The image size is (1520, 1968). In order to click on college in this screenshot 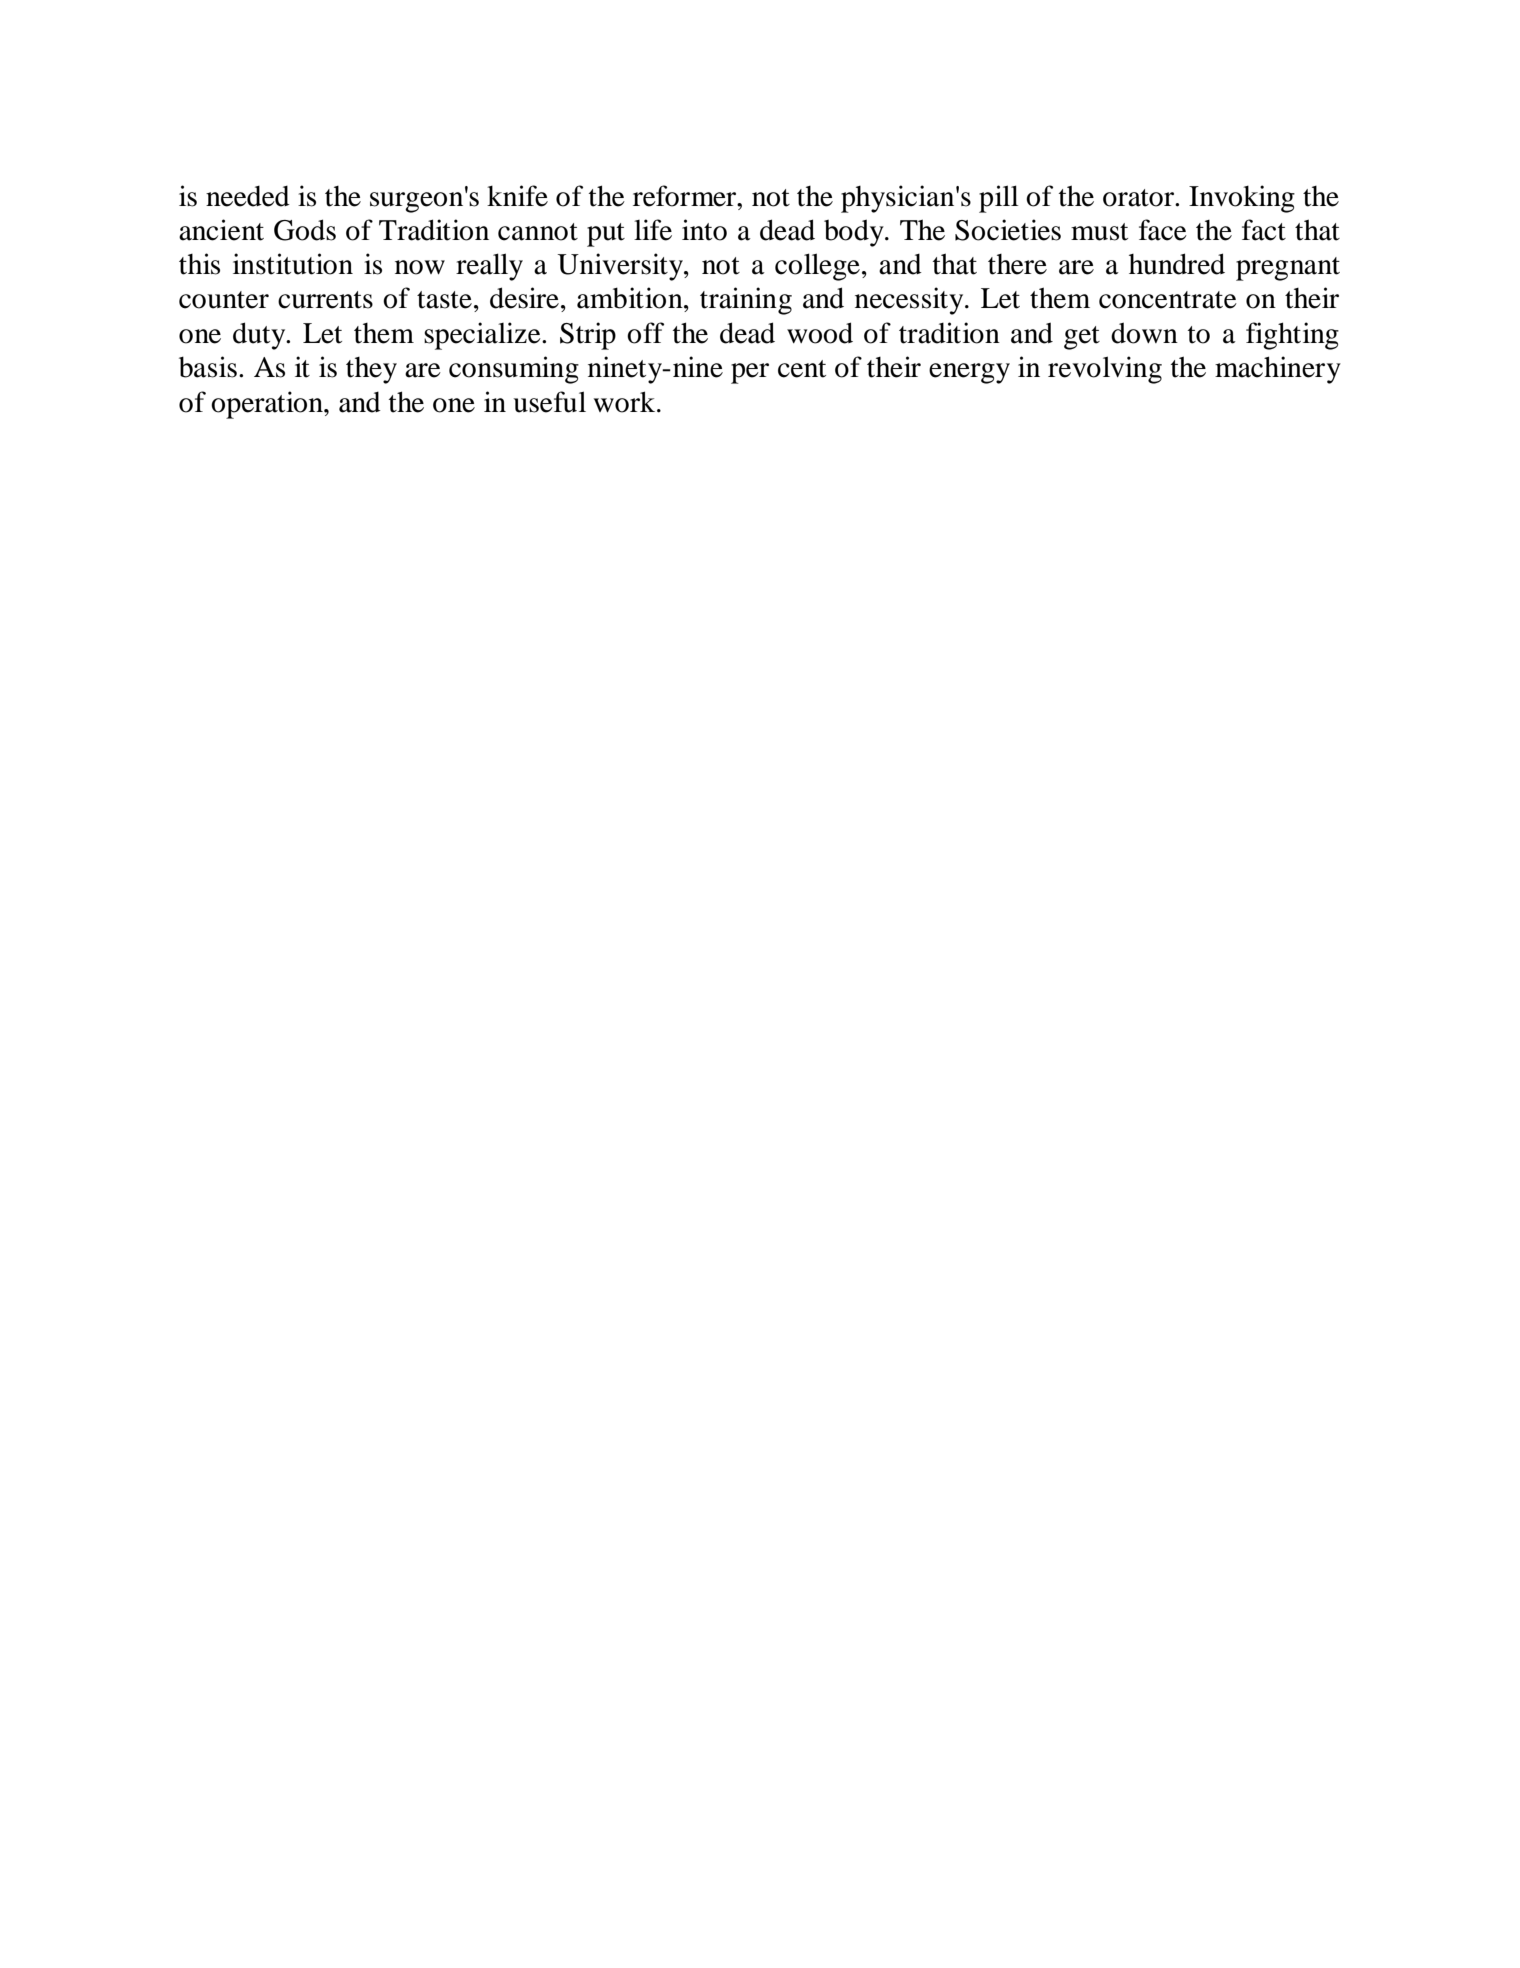, I will do `click(817, 267)`.
